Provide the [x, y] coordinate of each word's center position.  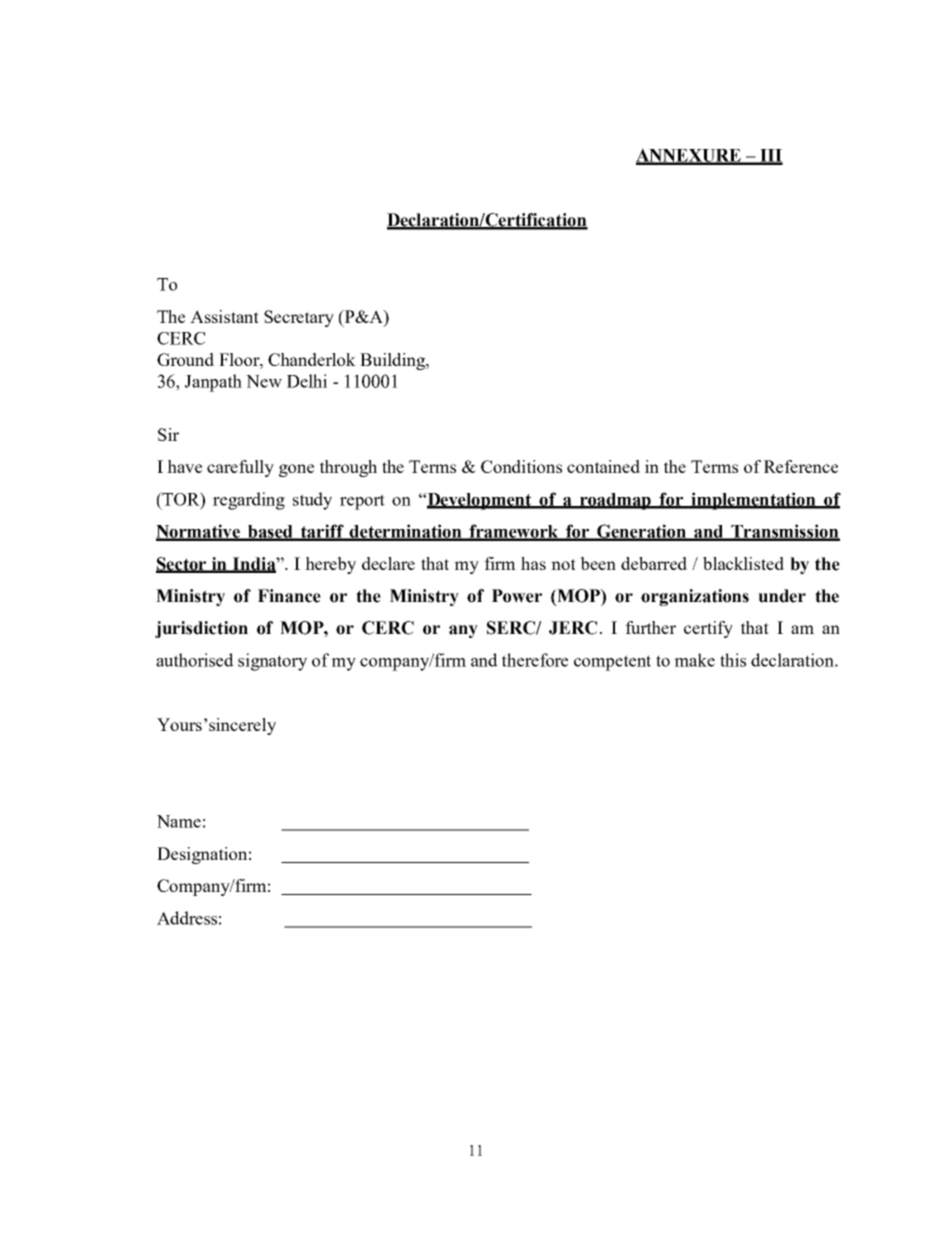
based [271, 532]
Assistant [224, 316]
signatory [272, 662]
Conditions [521, 466]
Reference [801, 466]
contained [603, 466]
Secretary [299, 318]
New [264, 381]
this [733, 660]
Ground [185, 359]
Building [393, 361]
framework [514, 532]
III [770, 156]
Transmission [785, 532]
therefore [535, 660]
